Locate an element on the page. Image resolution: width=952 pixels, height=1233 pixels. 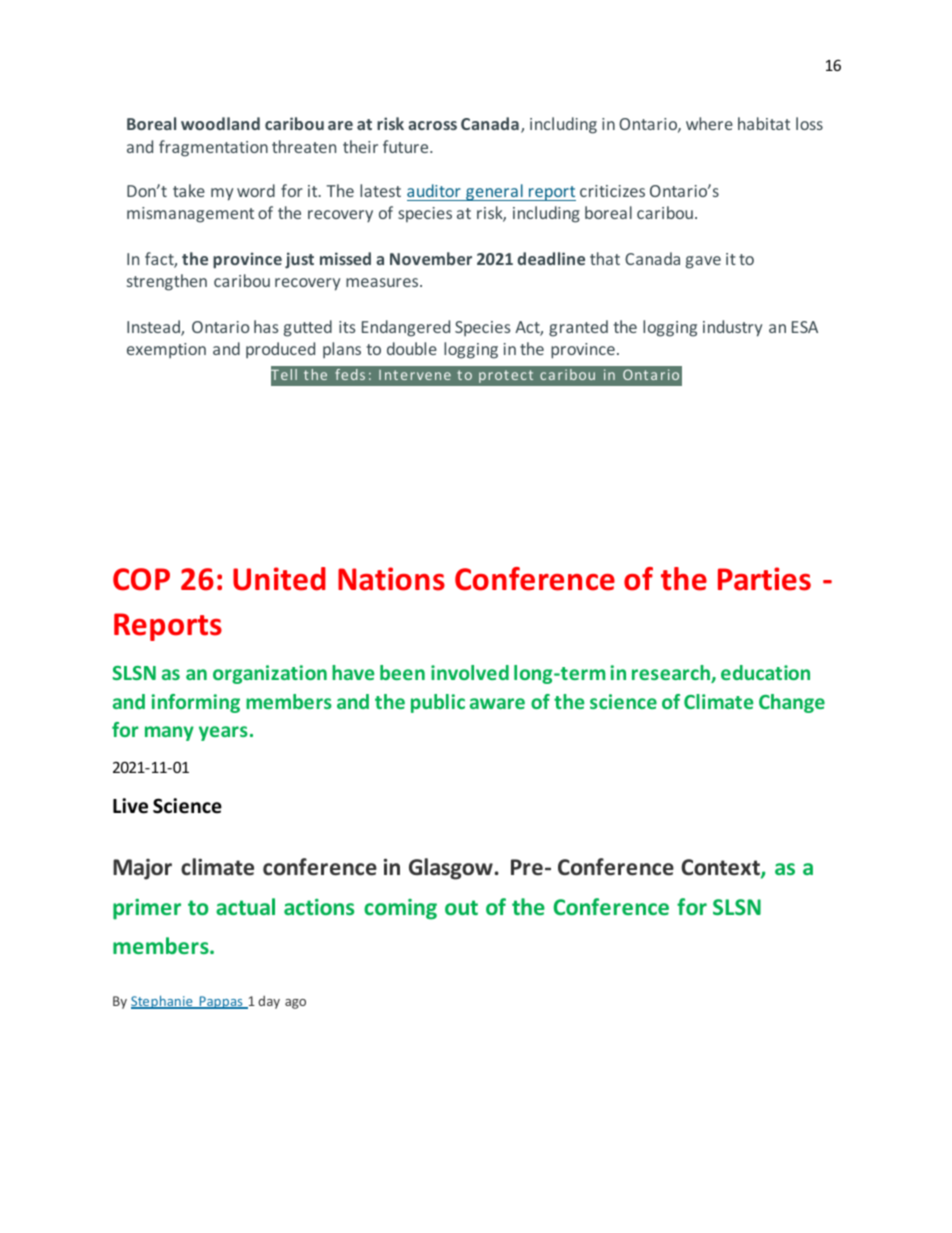
where is located at coordinates (709, 123).
